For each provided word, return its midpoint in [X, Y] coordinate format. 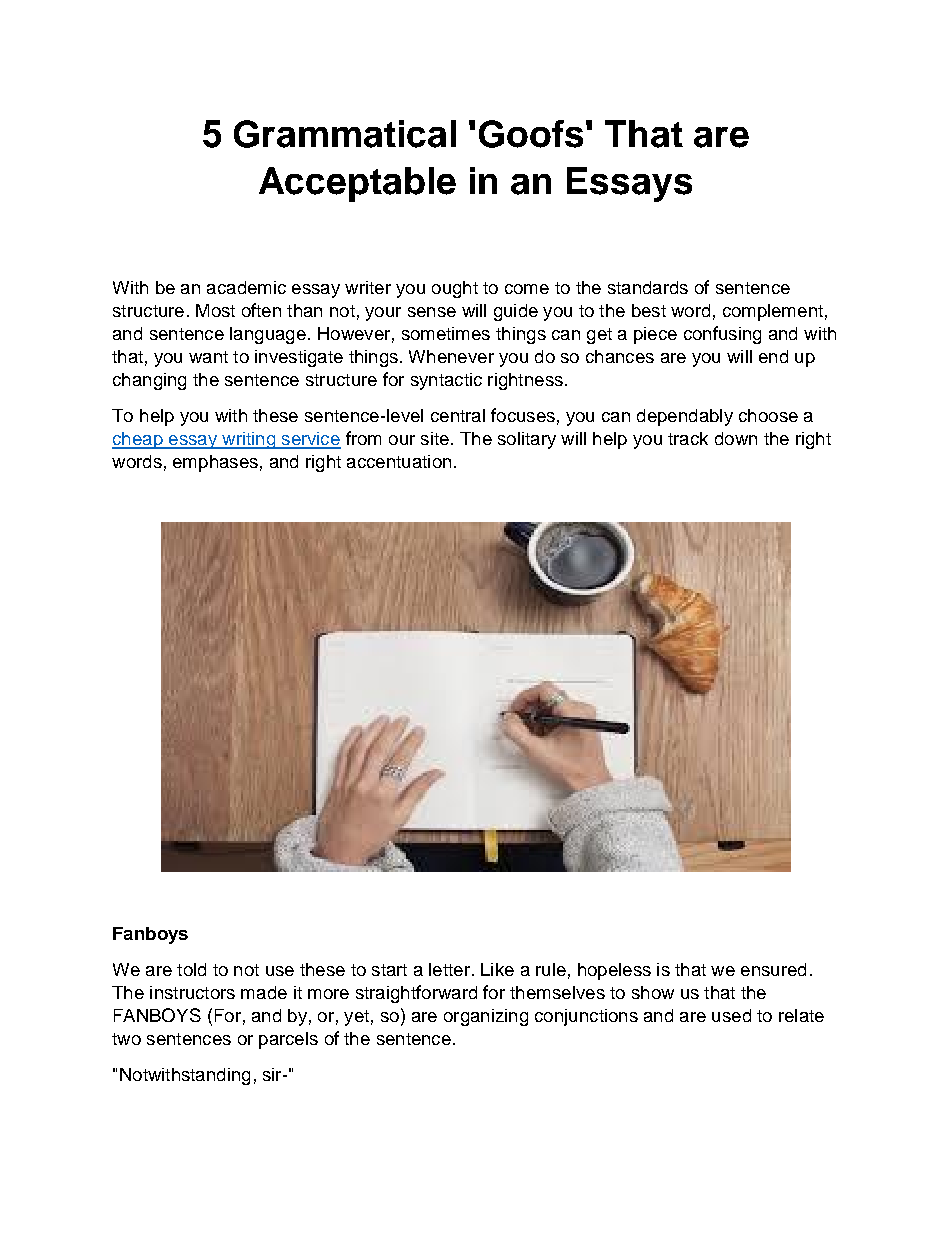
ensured [773, 969]
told [191, 969]
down [736, 438]
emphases [215, 463]
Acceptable [357, 184]
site [435, 438]
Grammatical [345, 134]
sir [273, 1074]
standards [648, 287]
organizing [486, 1017]
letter [449, 969]
